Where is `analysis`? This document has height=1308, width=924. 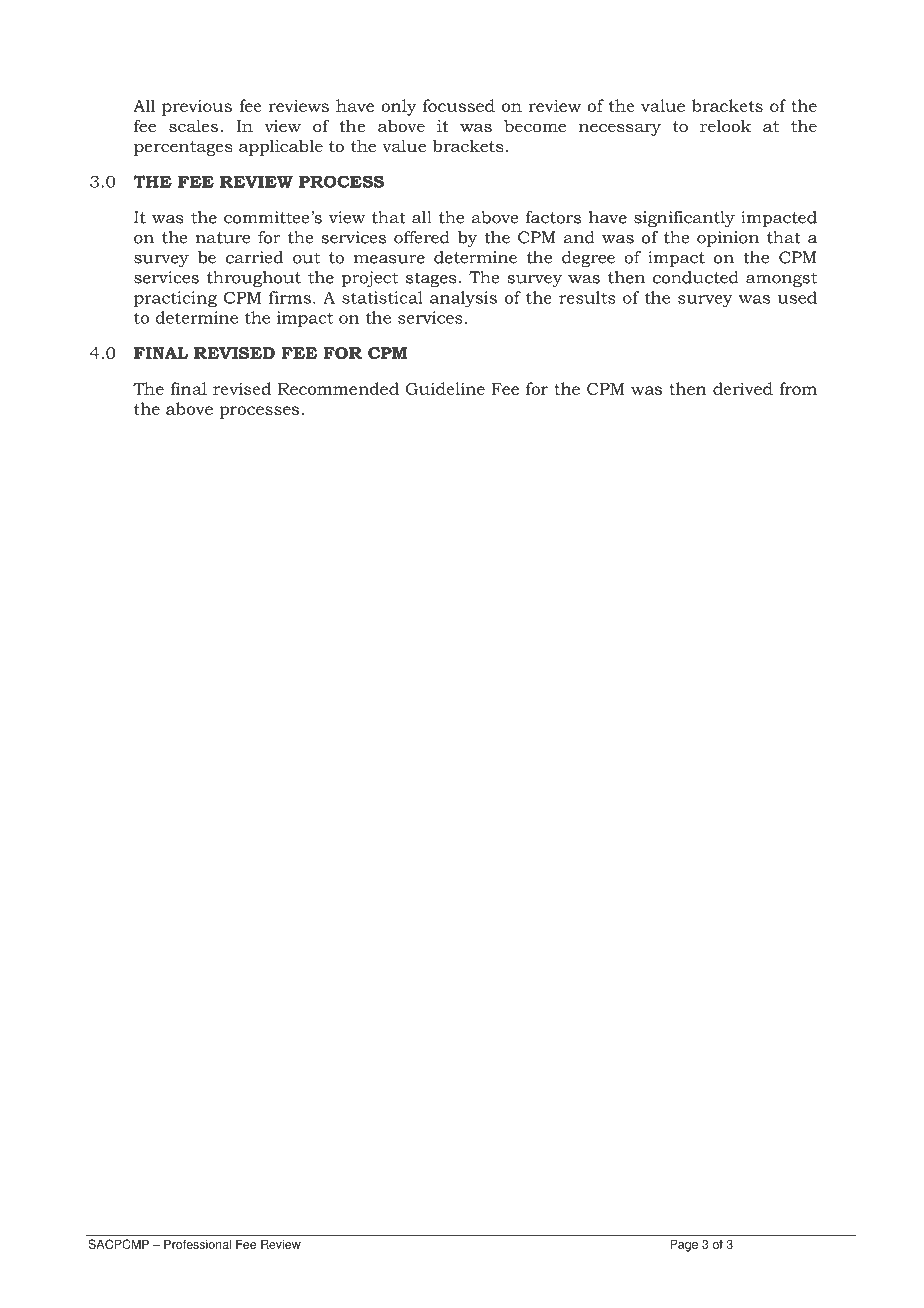 analysis is located at coordinates (463, 299).
